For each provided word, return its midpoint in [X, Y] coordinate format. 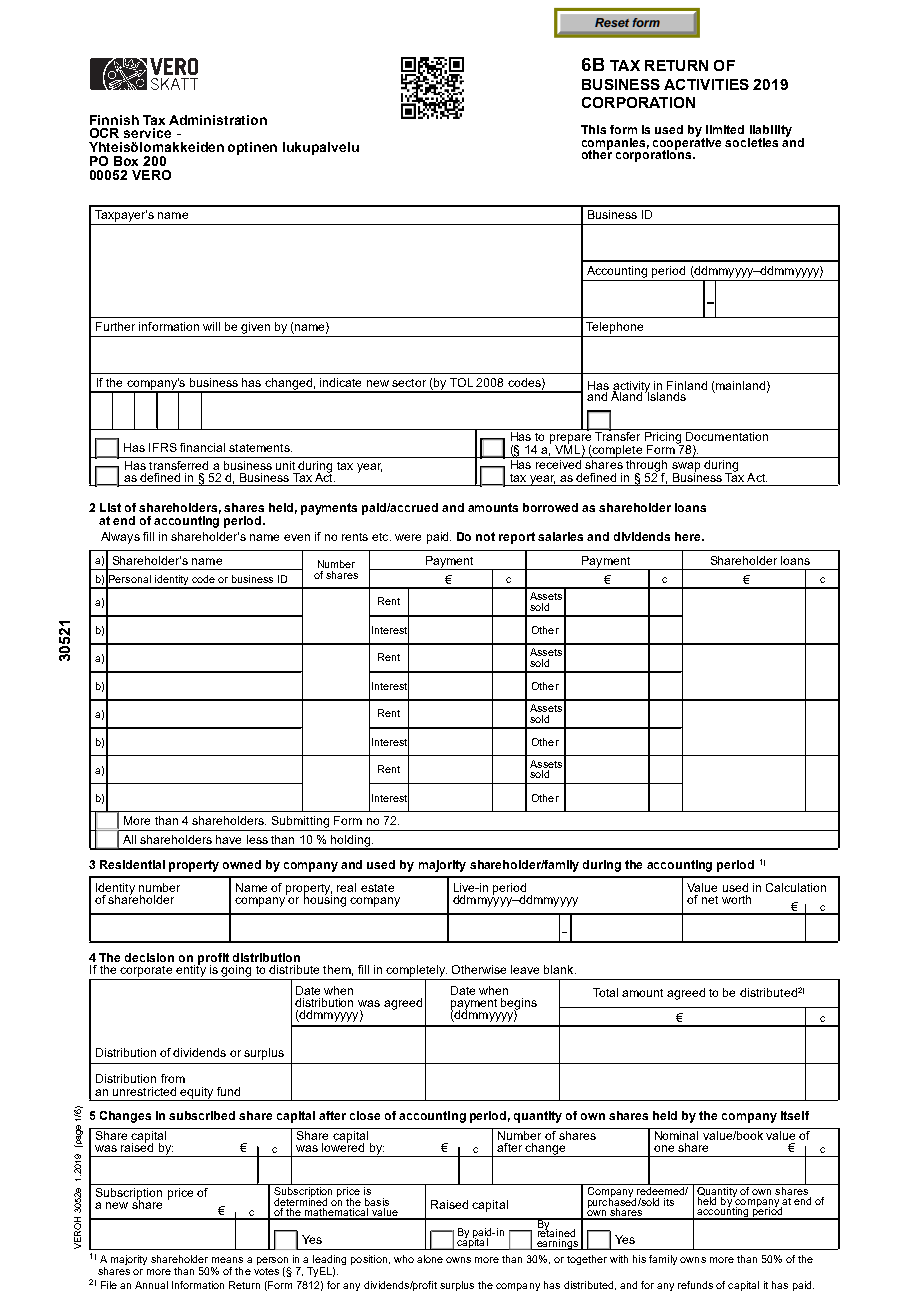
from [173, 1078]
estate [377, 888]
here [689, 536]
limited [725, 129]
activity [633, 388]
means [227, 1260]
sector [409, 383]
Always [120, 538]
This [593, 129]
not [485, 536]
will [211, 326]
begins [519, 1005]
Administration [218, 120]
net [710, 900]
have [228, 839]
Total [605, 992]
